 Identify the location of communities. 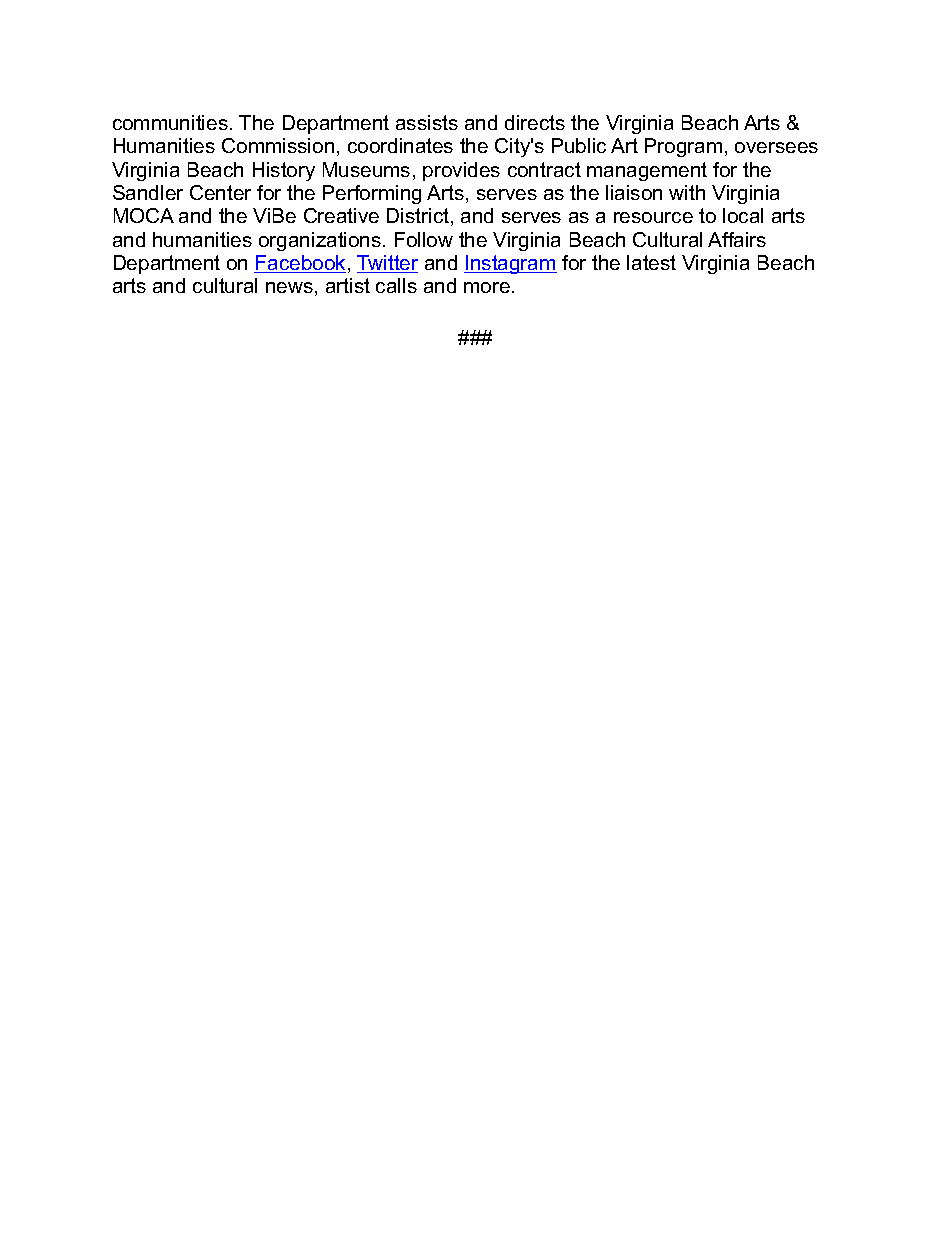
(170, 122).
